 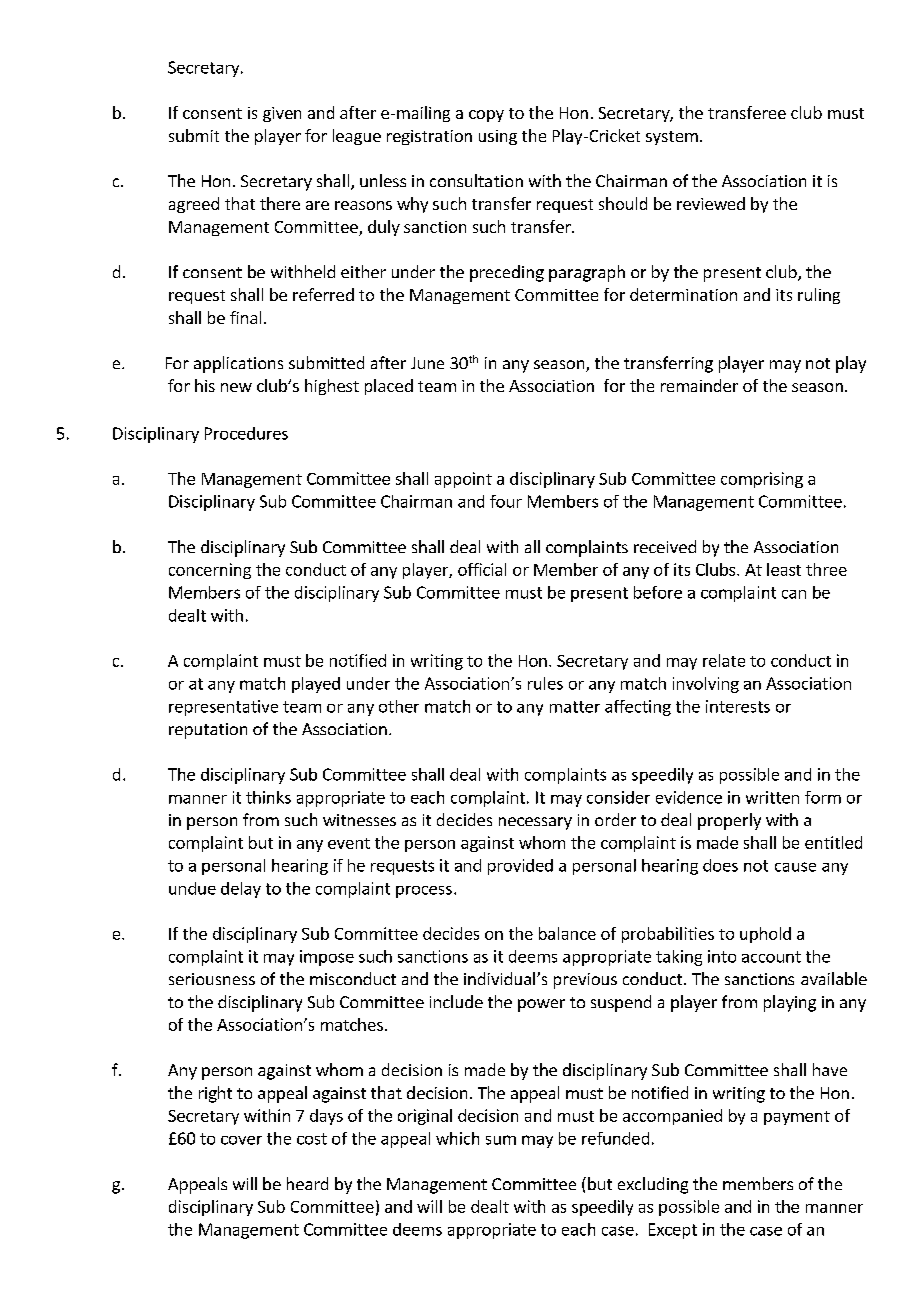 What do you see at coordinates (463, 480) in the screenshot?
I see `appoint` at bounding box center [463, 480].
